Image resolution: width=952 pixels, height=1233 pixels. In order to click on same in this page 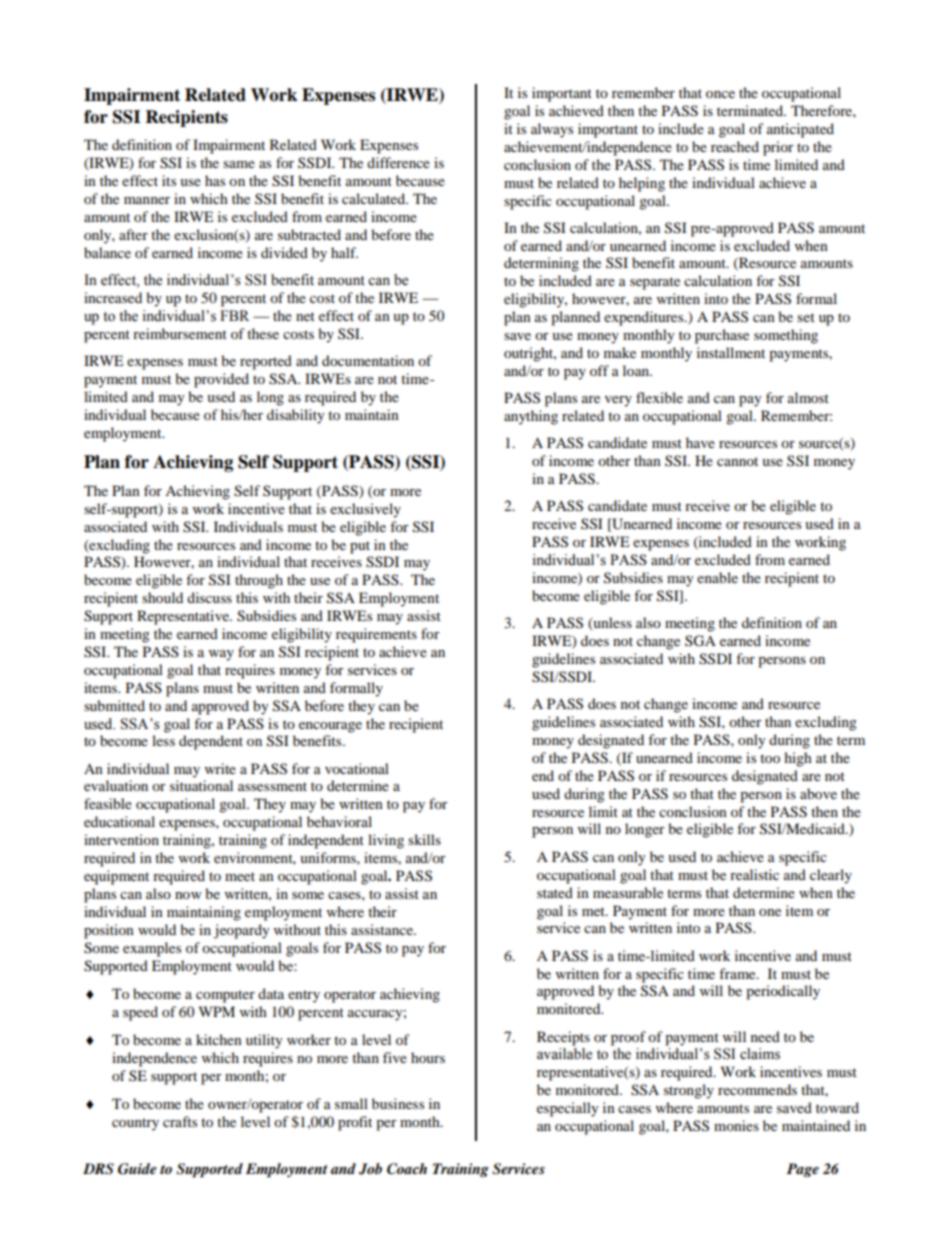, I will do `click(239, 164)`.
